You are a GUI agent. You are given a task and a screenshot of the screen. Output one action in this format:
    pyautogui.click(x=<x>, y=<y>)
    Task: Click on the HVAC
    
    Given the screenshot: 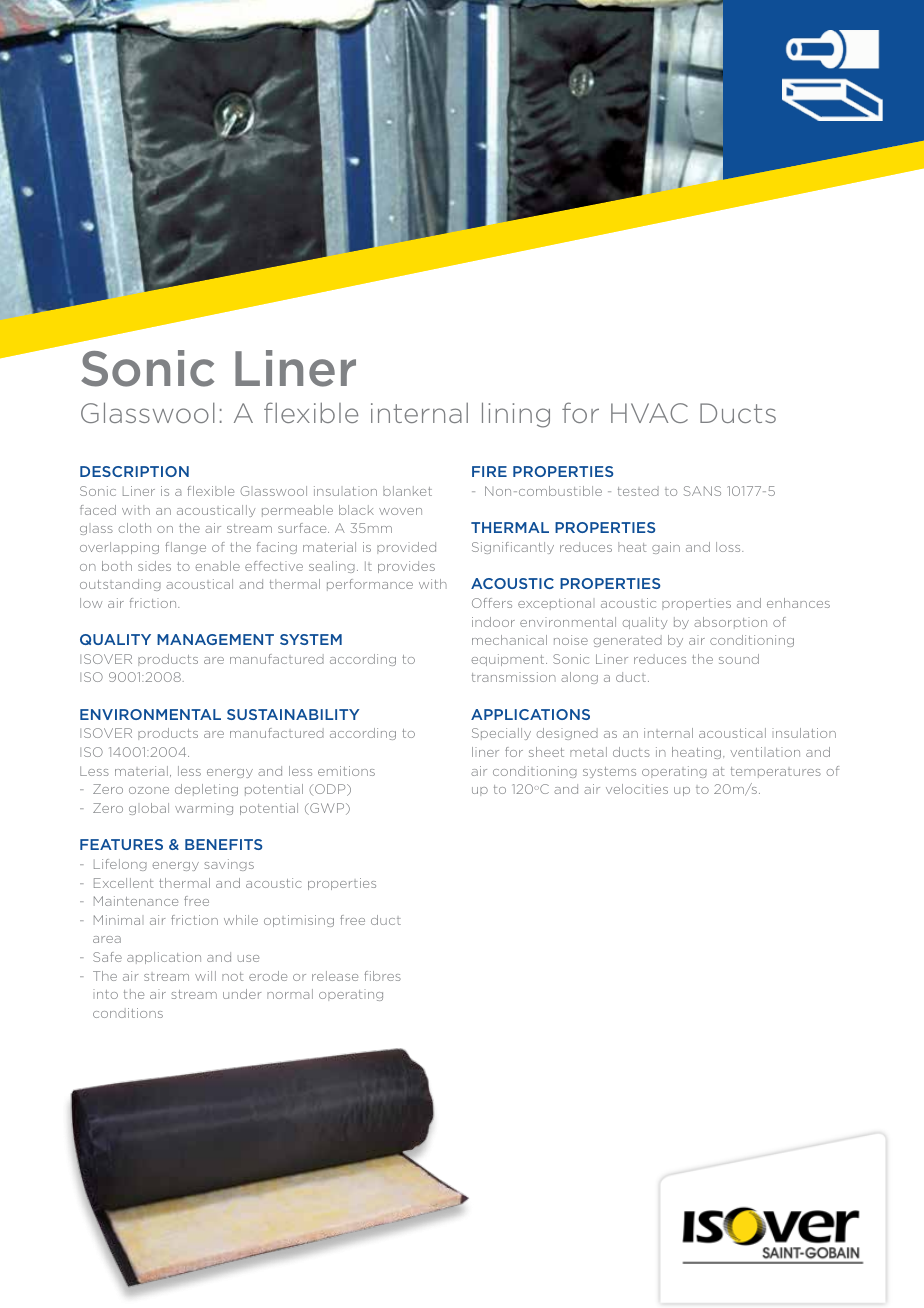 What is the action you would take?
    pyautogui.click(x=649, y=413)
